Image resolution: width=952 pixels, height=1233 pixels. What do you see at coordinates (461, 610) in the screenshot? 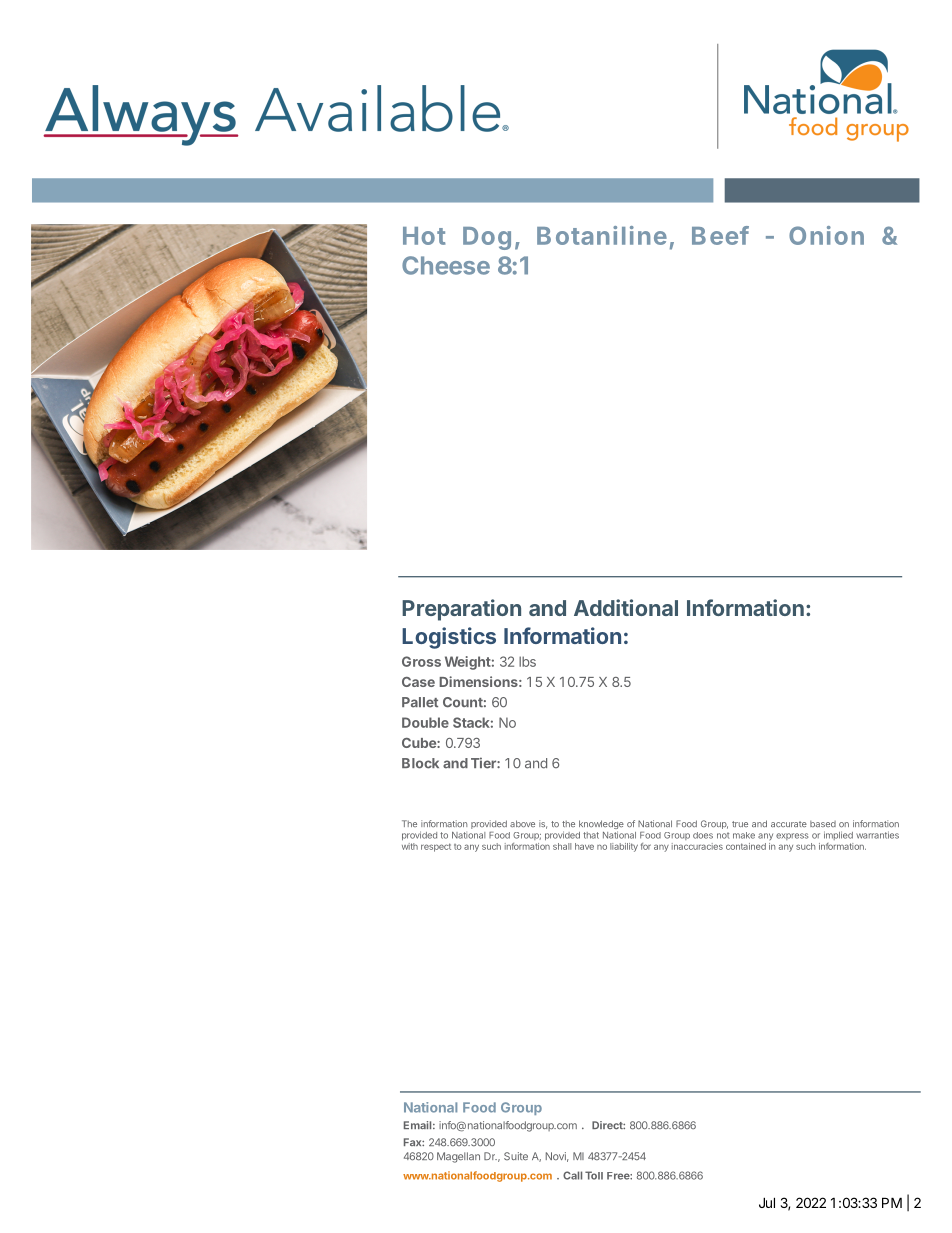
I see `Preparation` at bounding box center [461, 610].
